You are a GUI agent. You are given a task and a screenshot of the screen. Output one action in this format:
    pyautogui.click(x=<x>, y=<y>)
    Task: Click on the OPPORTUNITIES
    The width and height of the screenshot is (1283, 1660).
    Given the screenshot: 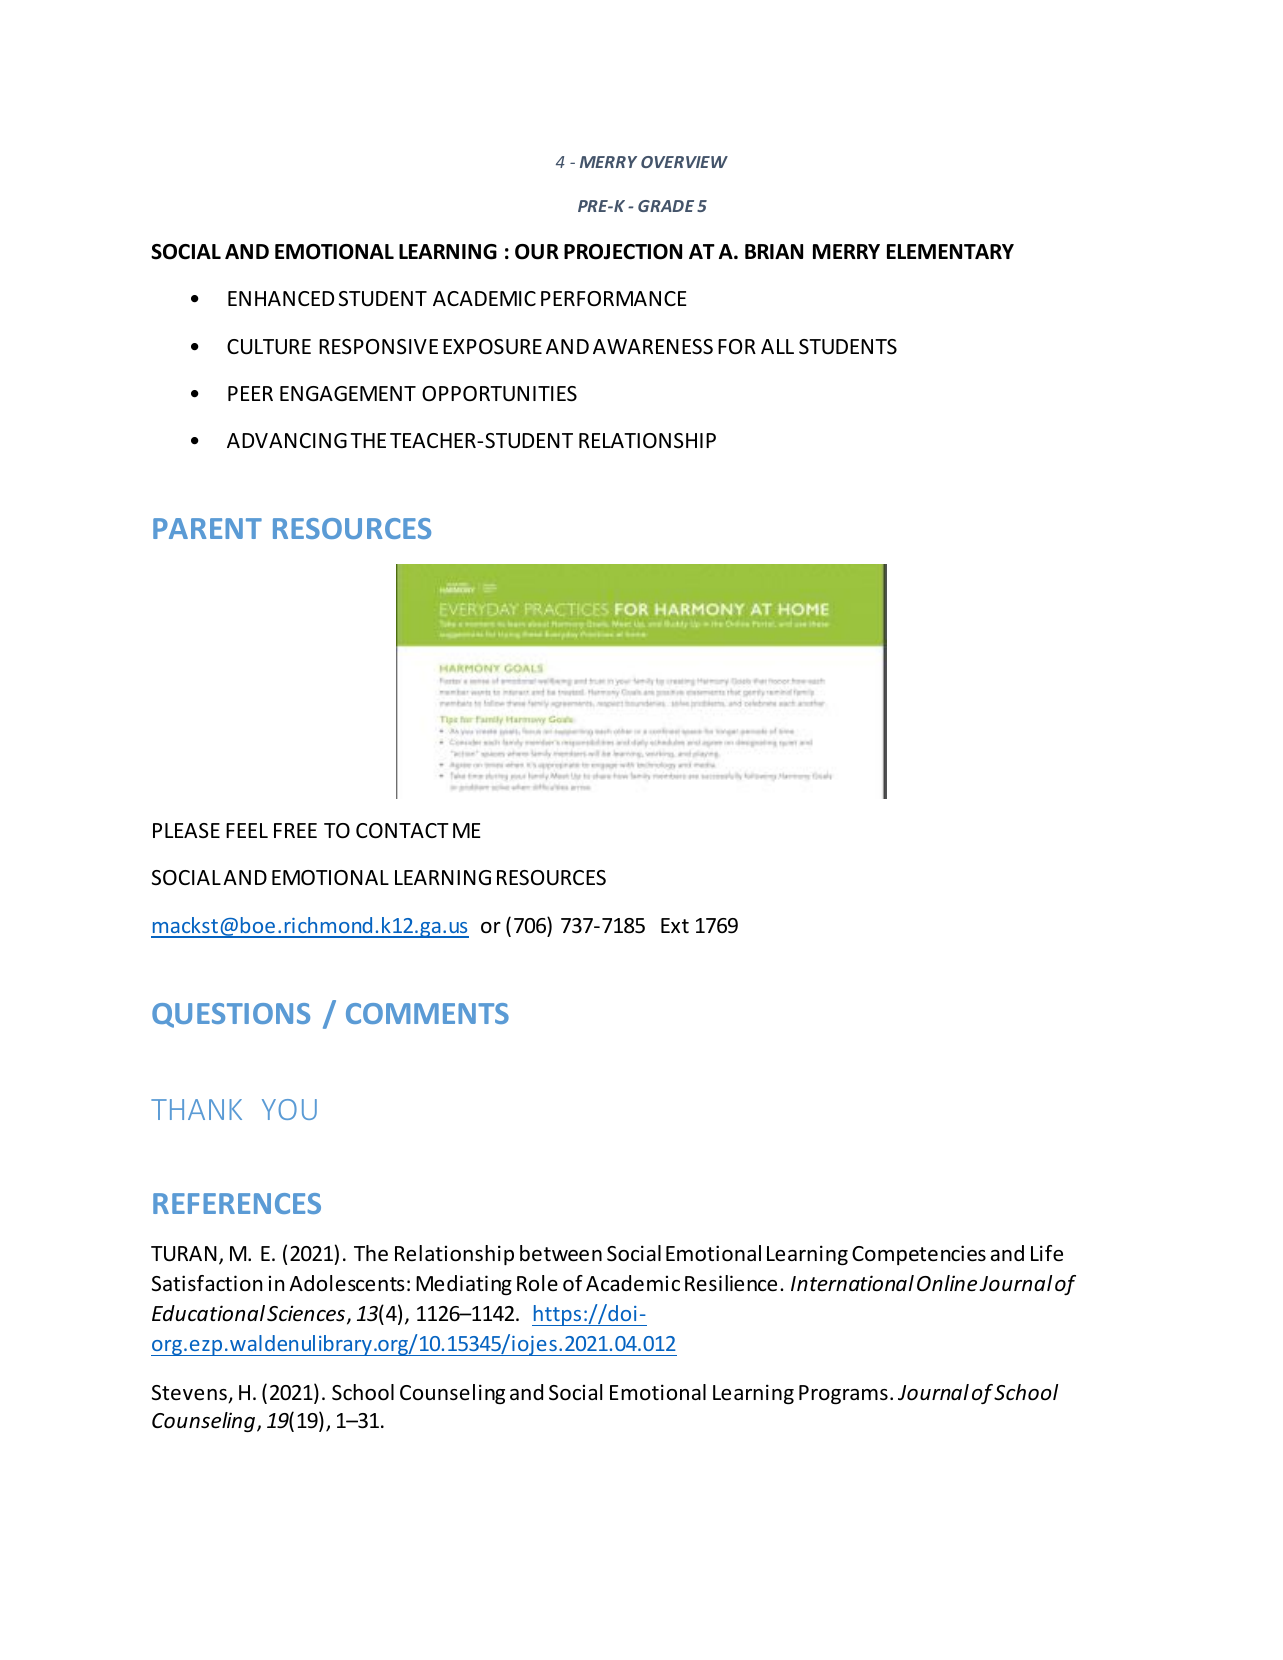 What is the action you would take?
    pyautogui.click(x=499, y=394)
